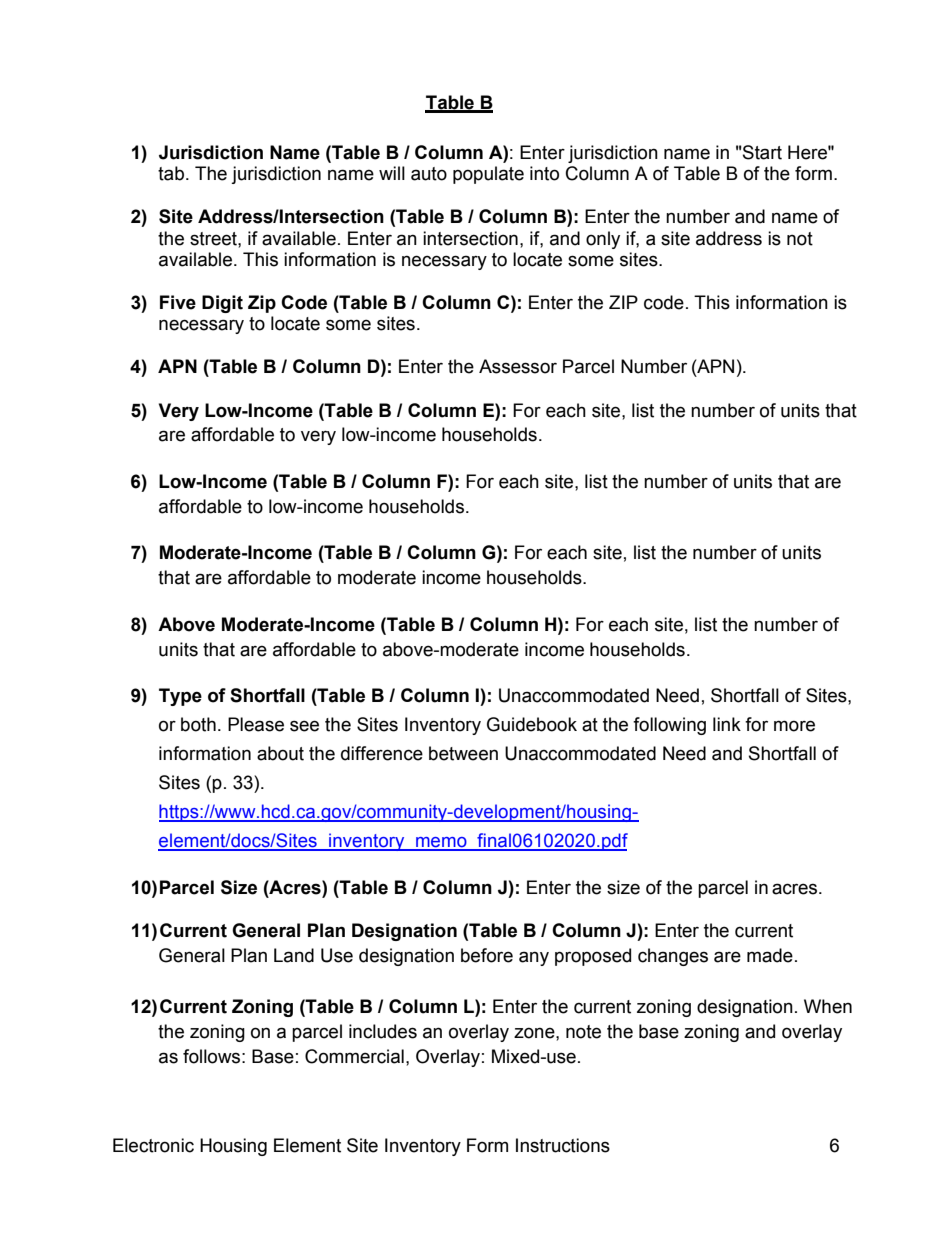  What do you see at coordinates (532, 724) in the image?
I see `Guidebook` at bounding box center [532, 724].
